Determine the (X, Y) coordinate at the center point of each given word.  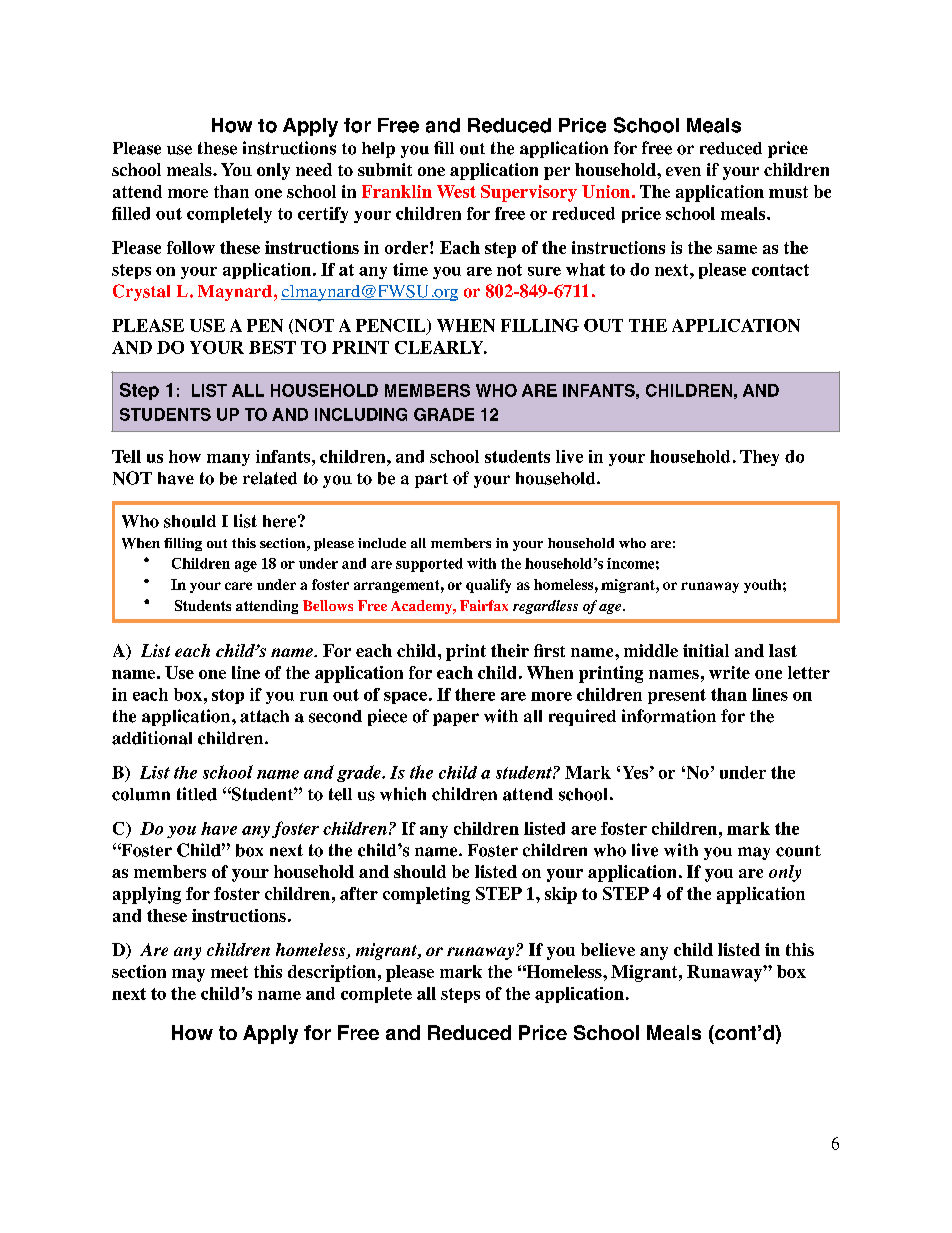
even (683, 171)
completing (426, 895)
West (456, 191)
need (314, 169)
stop (228, 696)
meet (229, 972)
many (228, 460)
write (729, 672)
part (431, 480)
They (759, 458)
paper (456, 719)
